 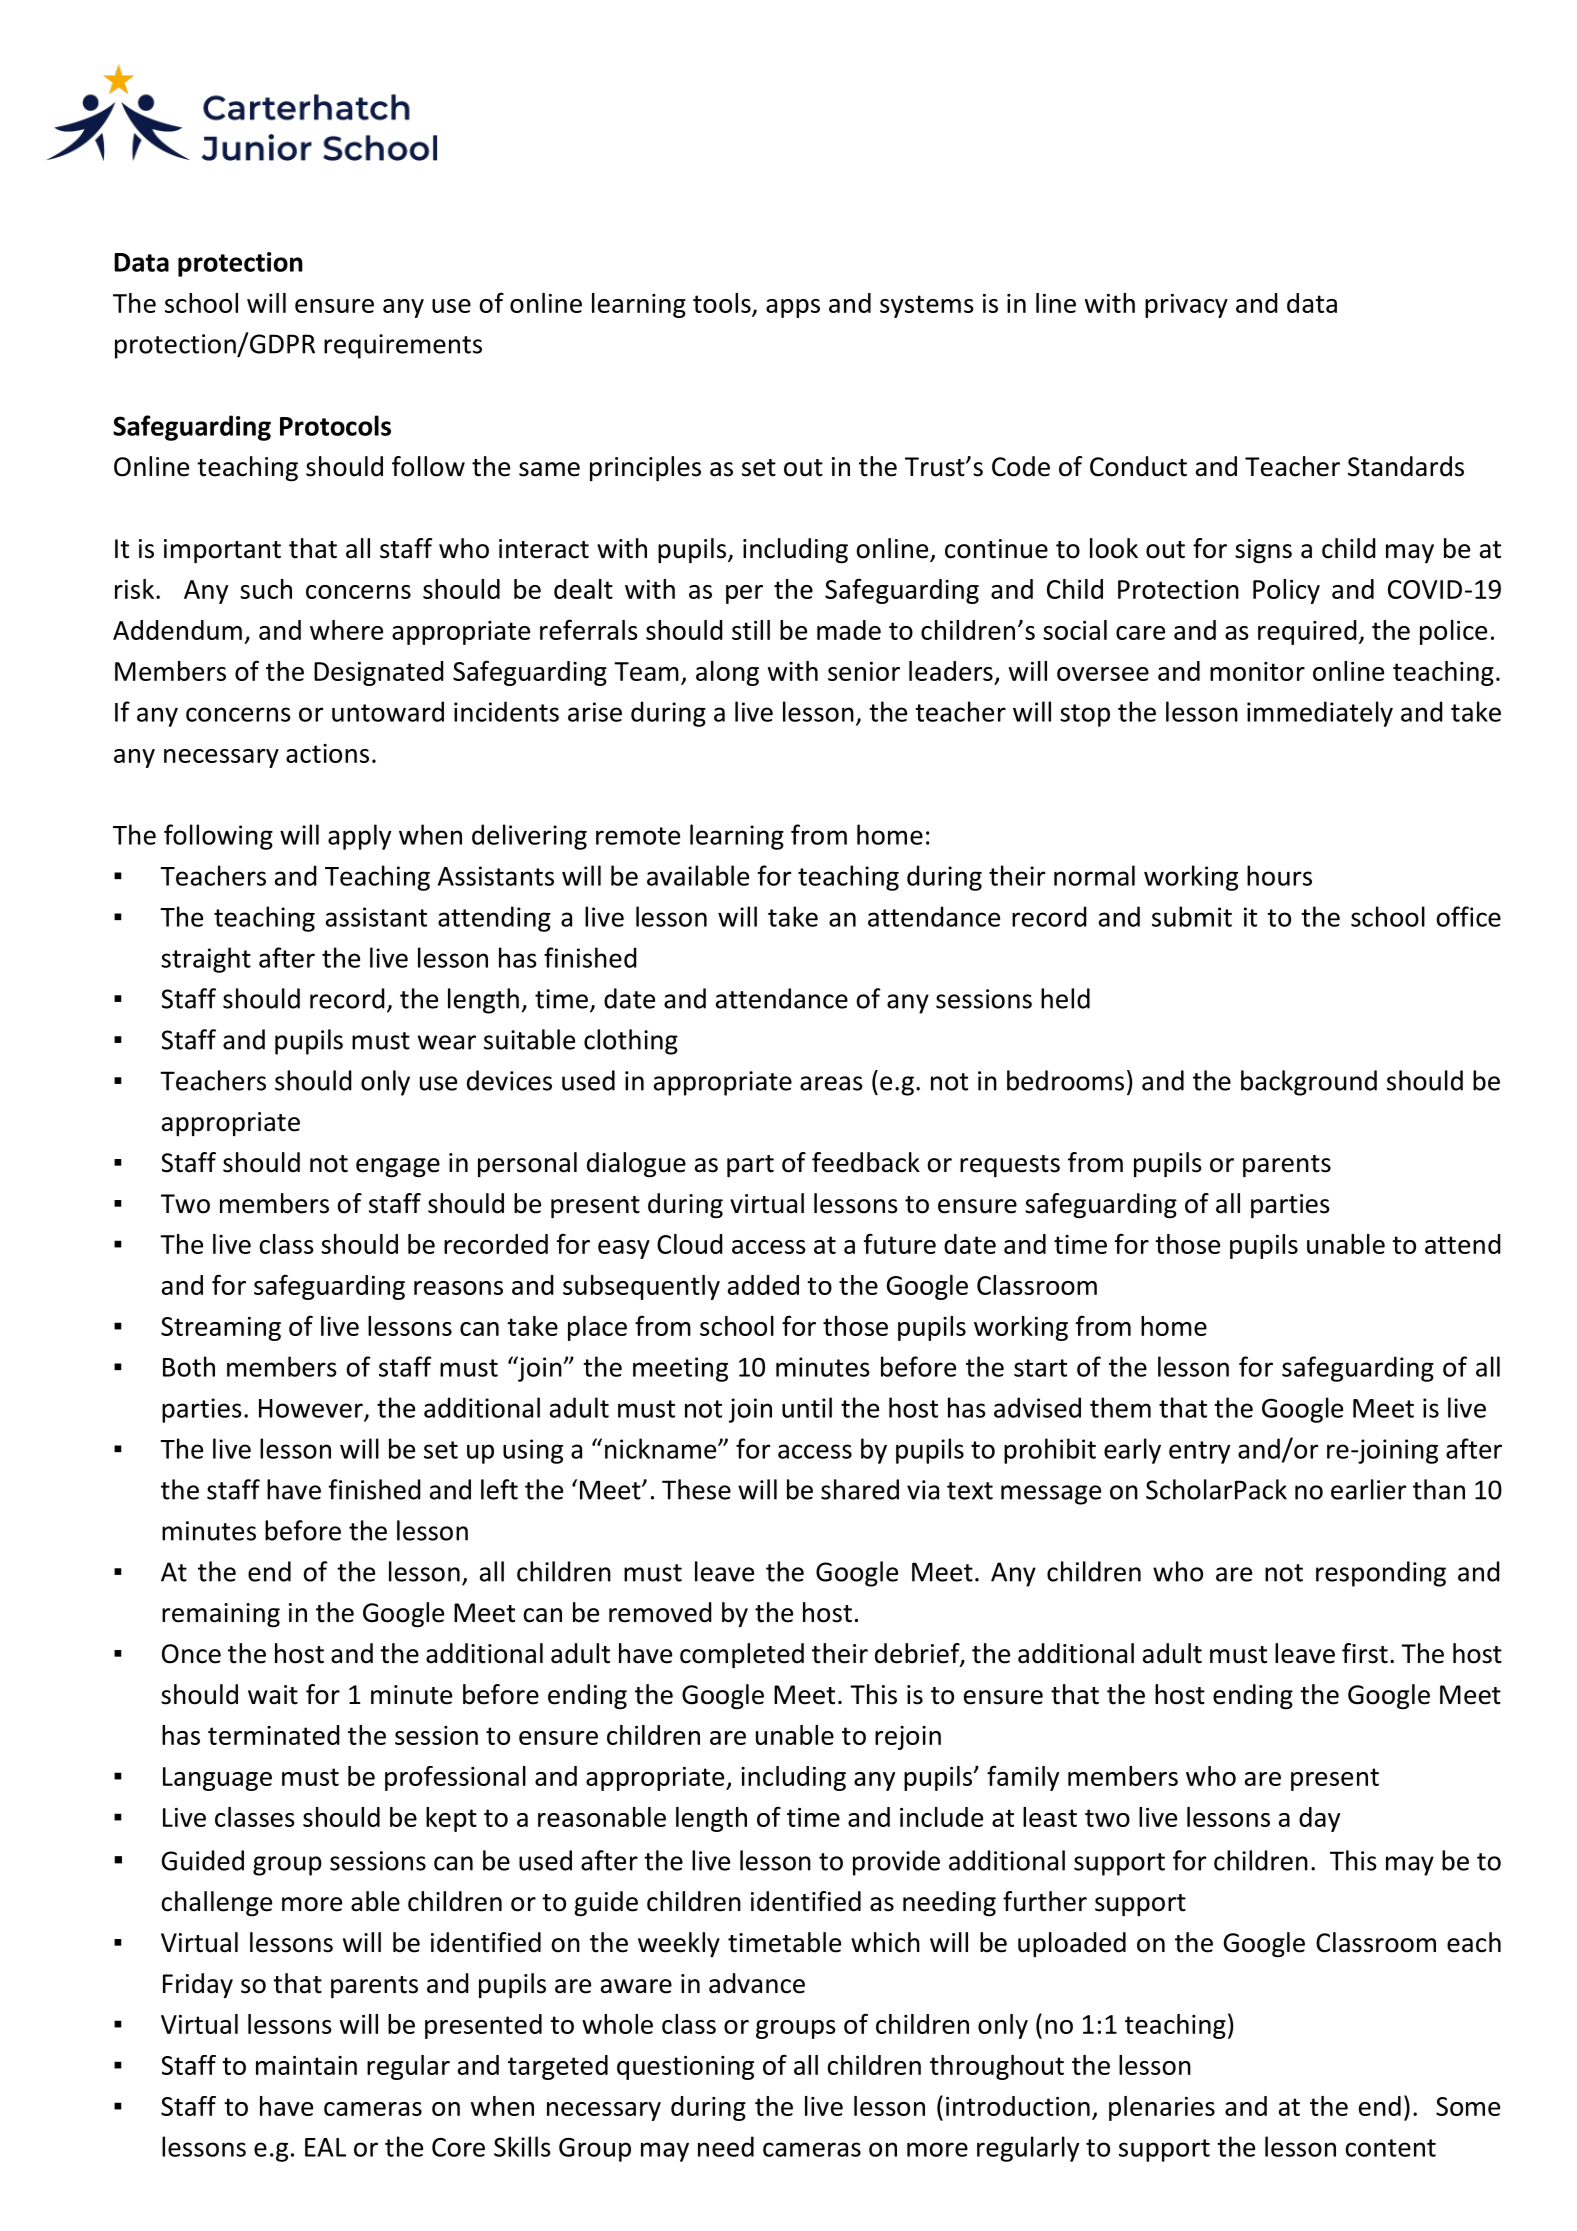 What do you see at coordinates (860, 1489) in the image?
I see `shared` at bounding box center [860, 1489].
